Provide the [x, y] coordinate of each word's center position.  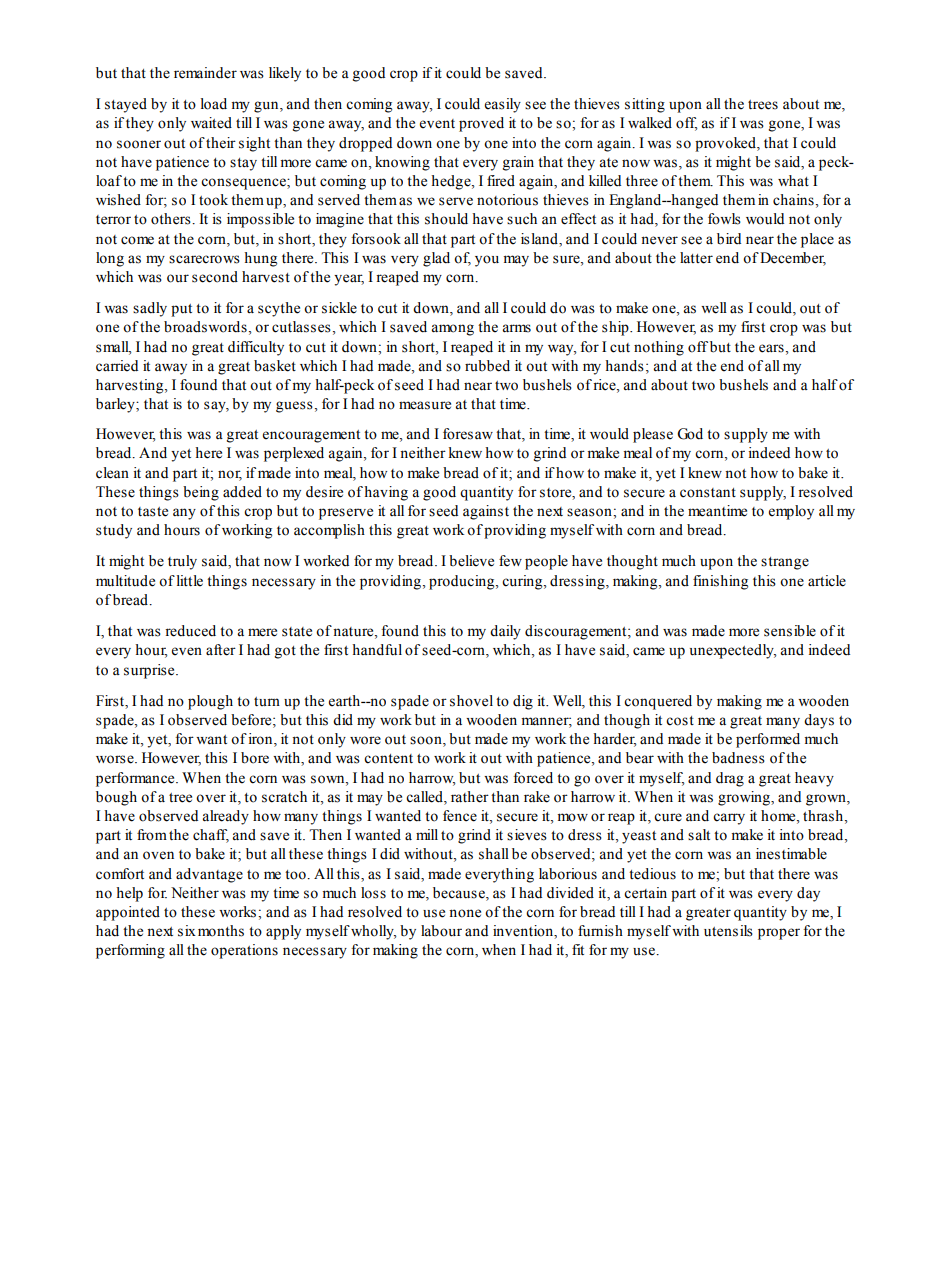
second [215, 277]
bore [255, 758]
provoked [726, 144]
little [190, 581]
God [690, 434]
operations [244, 951]
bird [729, 239]
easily [503, 105]
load [214, 104]
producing [463, 582]
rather [470, 797]
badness [738, 758]
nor [230, 475]
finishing [720, 582]
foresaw [468, 434]
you [487, 261]
